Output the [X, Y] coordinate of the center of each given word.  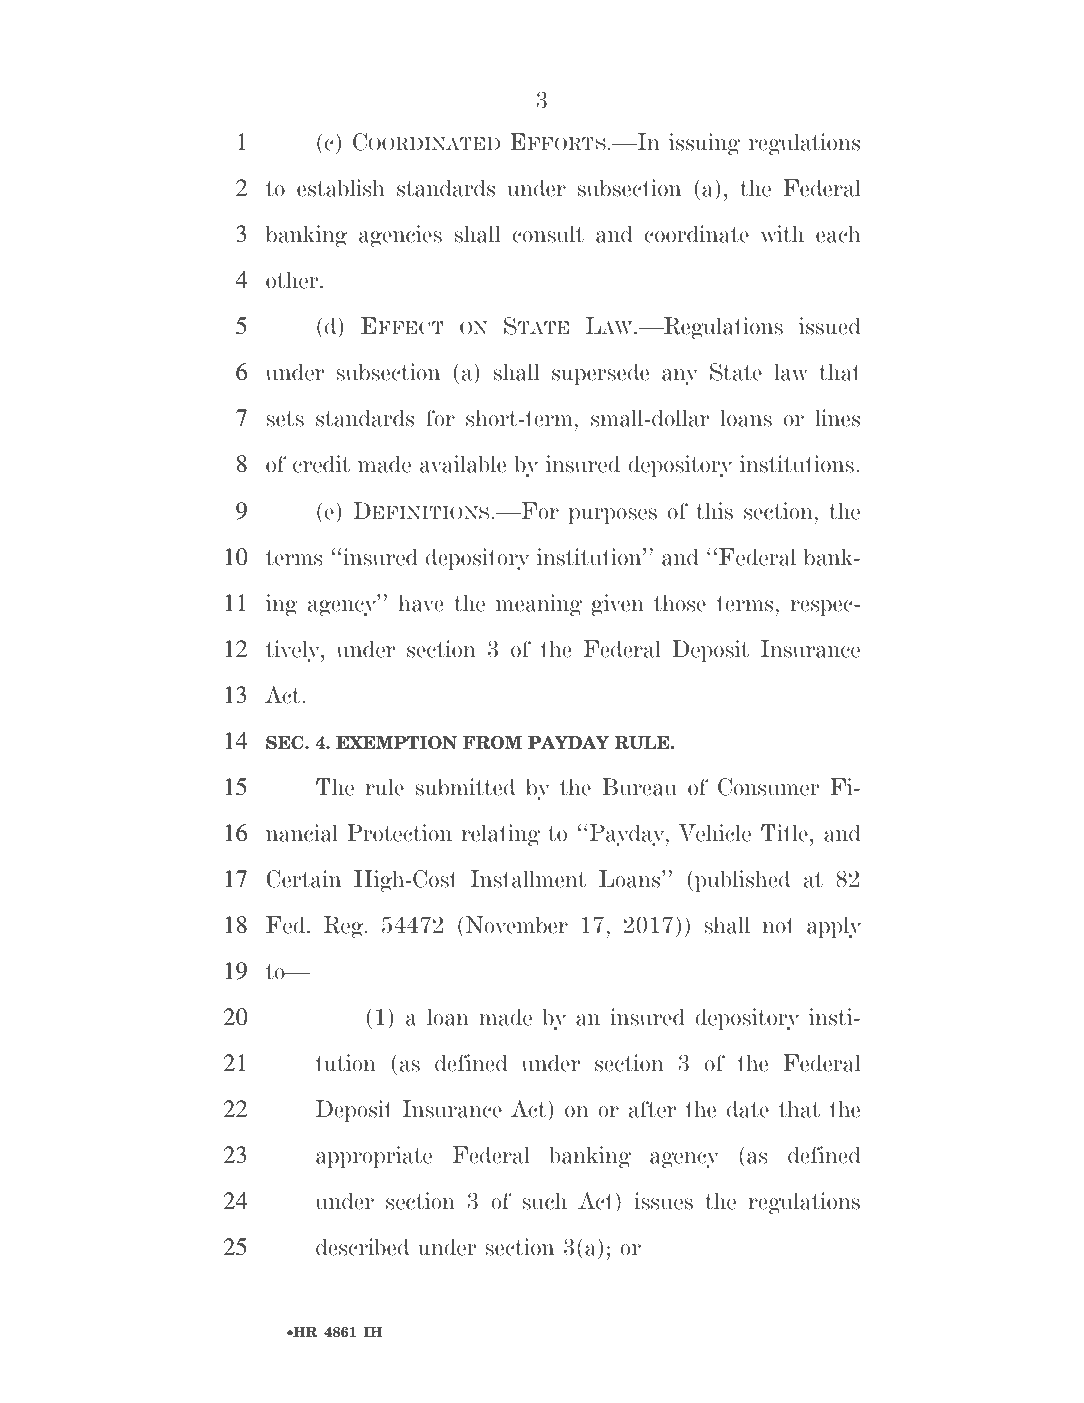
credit [321, 464]
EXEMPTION [396, 743]
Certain [303, 879]
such [544, 1201]
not [778, 926]
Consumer [769, 787]
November [517, 925]
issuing [704, 144]
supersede [600, 374]
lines [837, 418]
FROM [492, 743]
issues [663, 1201]
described [362, 1247]
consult [548, 234]
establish [341, 188]
